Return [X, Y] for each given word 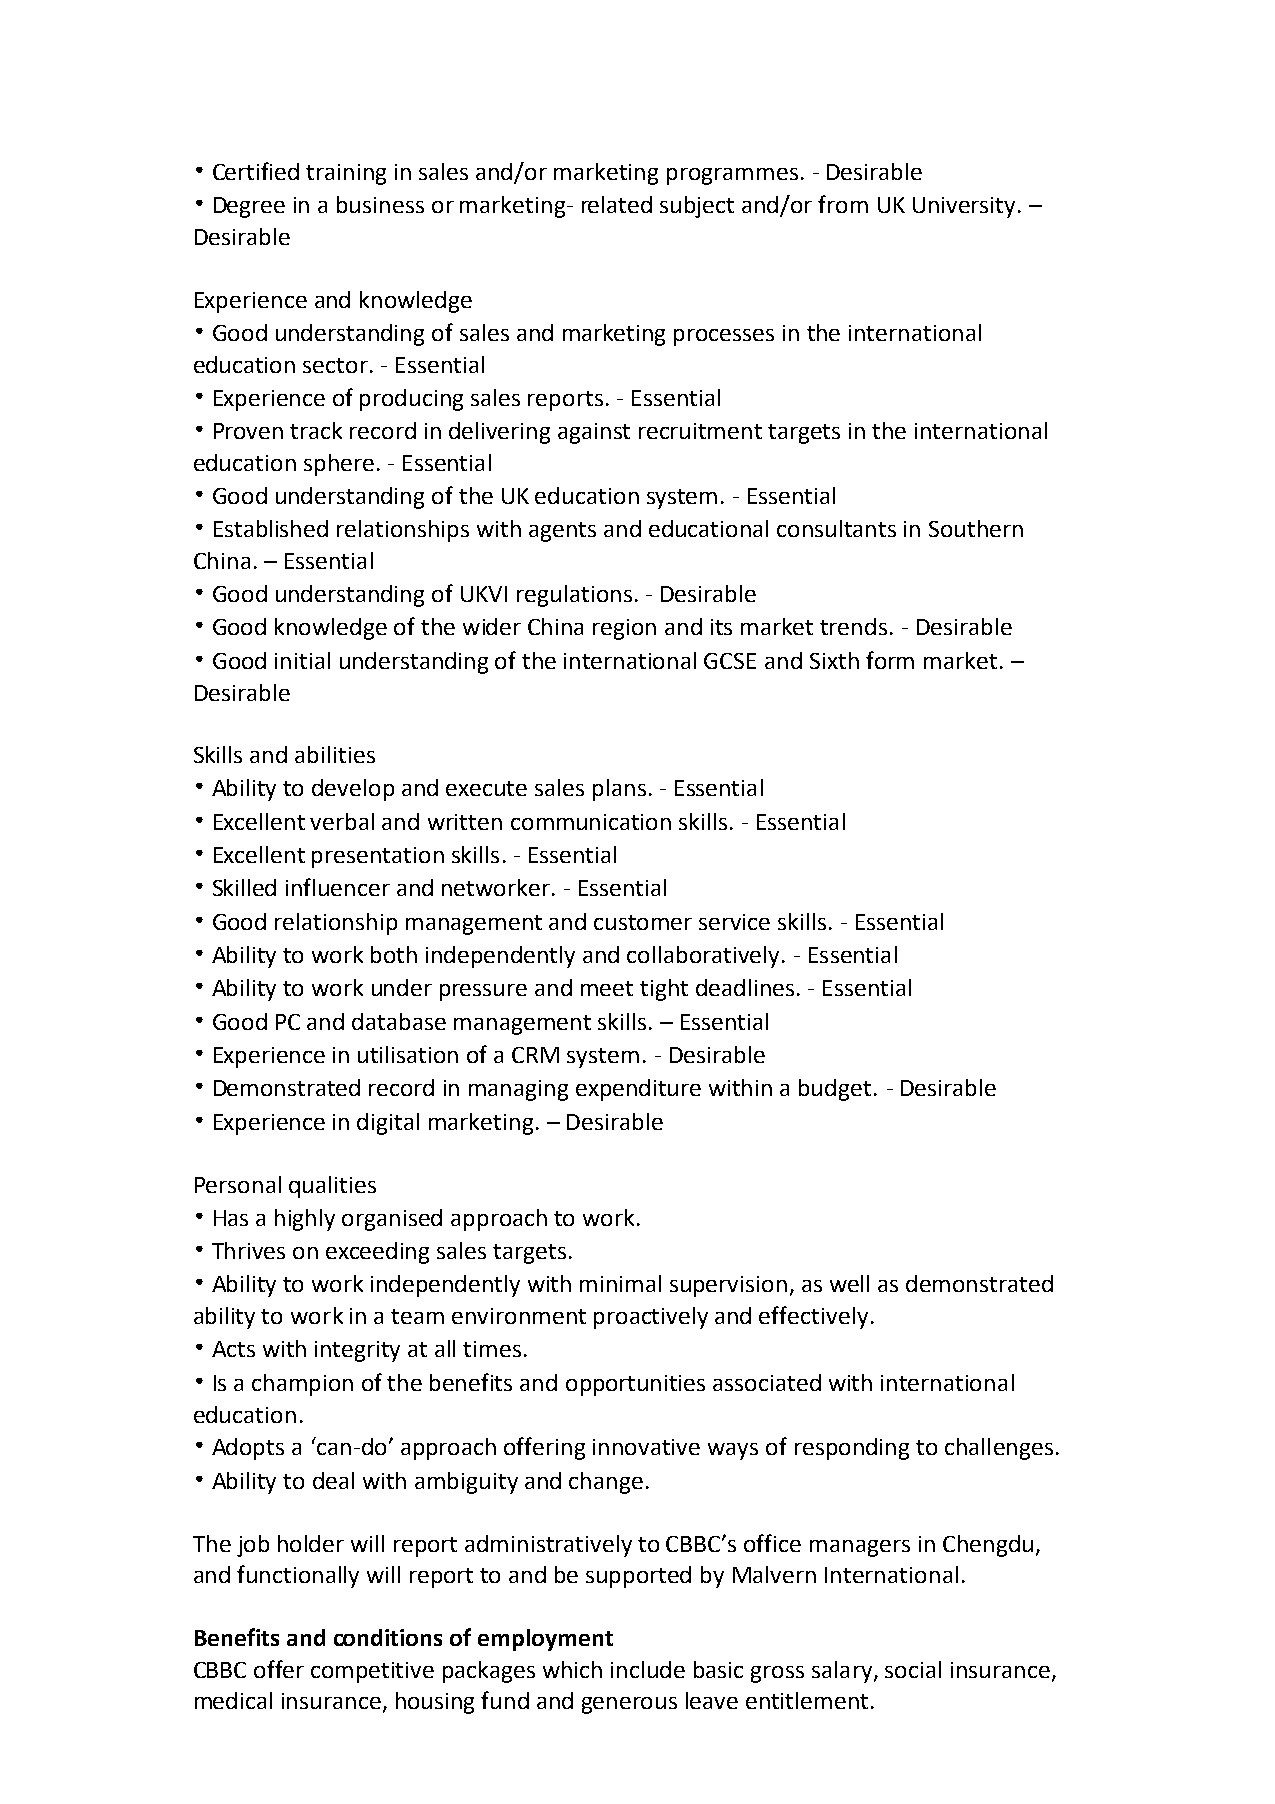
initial [302, 660]
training [346, 174]
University [966, 207]
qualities [332, 1187]
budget [835, 1090]
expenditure [638, 1090]
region [624, 629]
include [648, 1669]
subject [697, 207]
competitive [372, 1672]
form [890, 660]
